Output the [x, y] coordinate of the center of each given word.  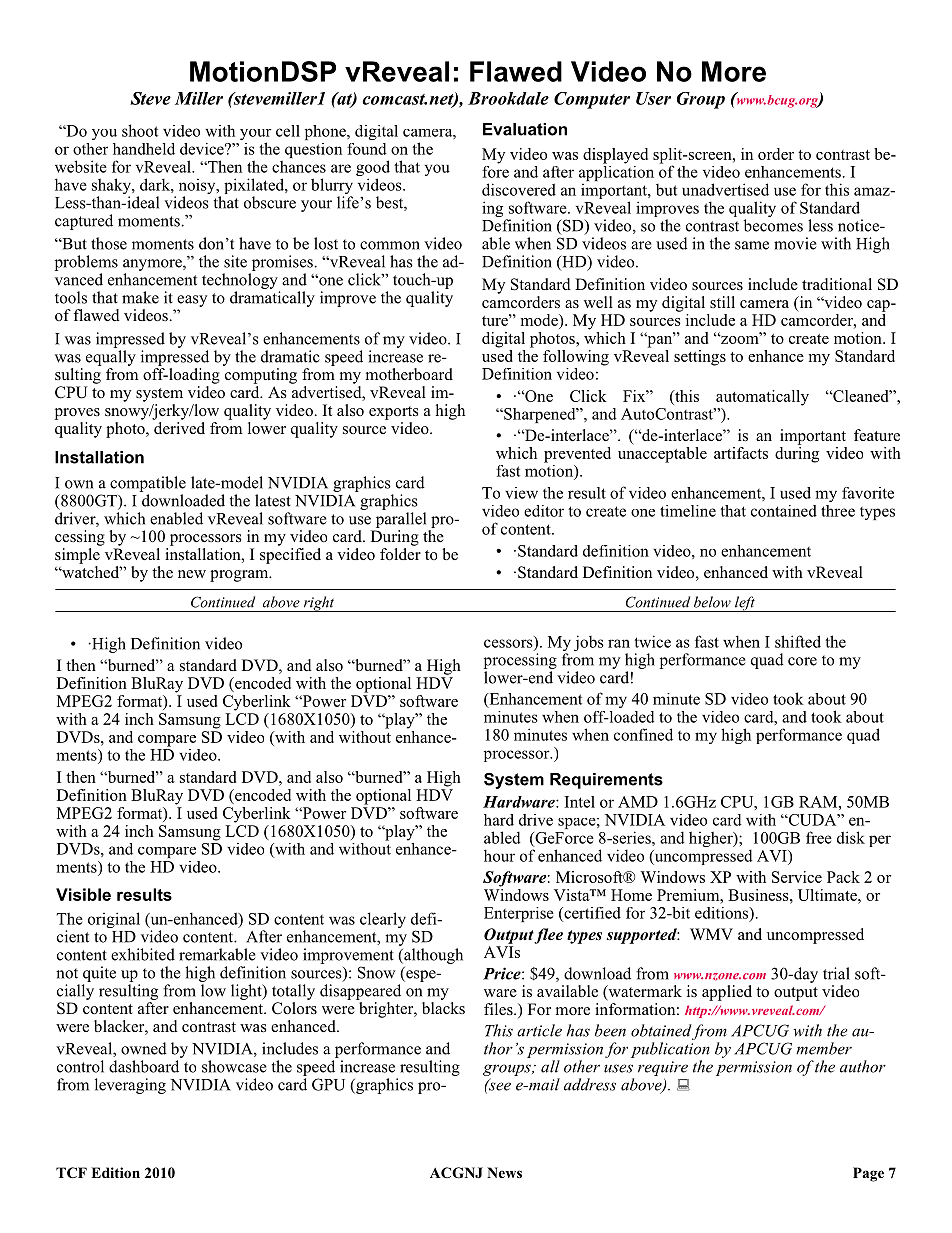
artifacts [741, 453]
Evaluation [525, 129]
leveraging [130, 1086]
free [819, 837]
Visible [83, 894]
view [521, 493]
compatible [148, 484]
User [653, 98]
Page [868, 1174]
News [504, 1172]
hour [499, 855]
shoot [140, 130]
